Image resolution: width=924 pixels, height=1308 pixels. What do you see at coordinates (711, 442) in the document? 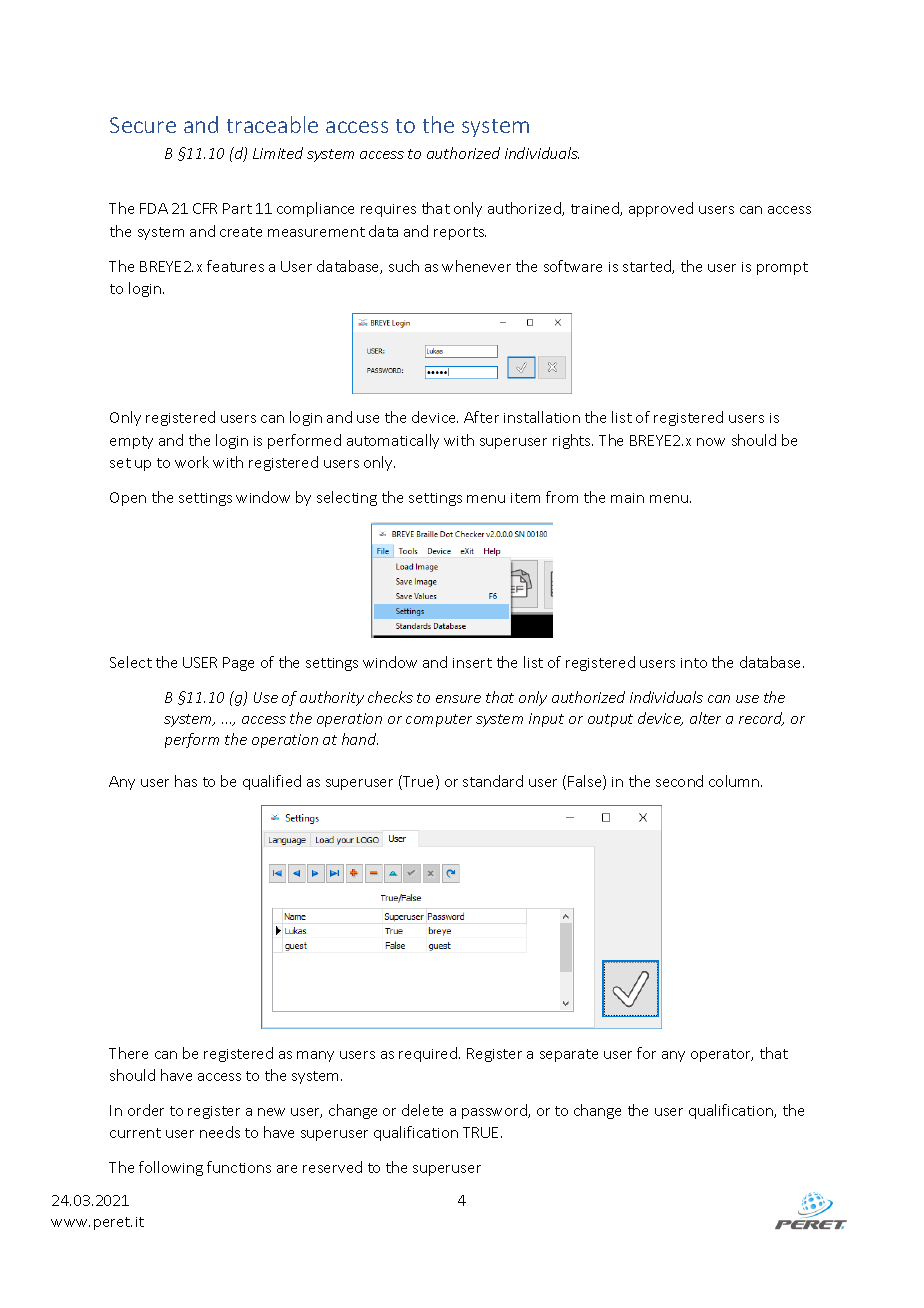
I see `now` at bounding box center [711, 442].
